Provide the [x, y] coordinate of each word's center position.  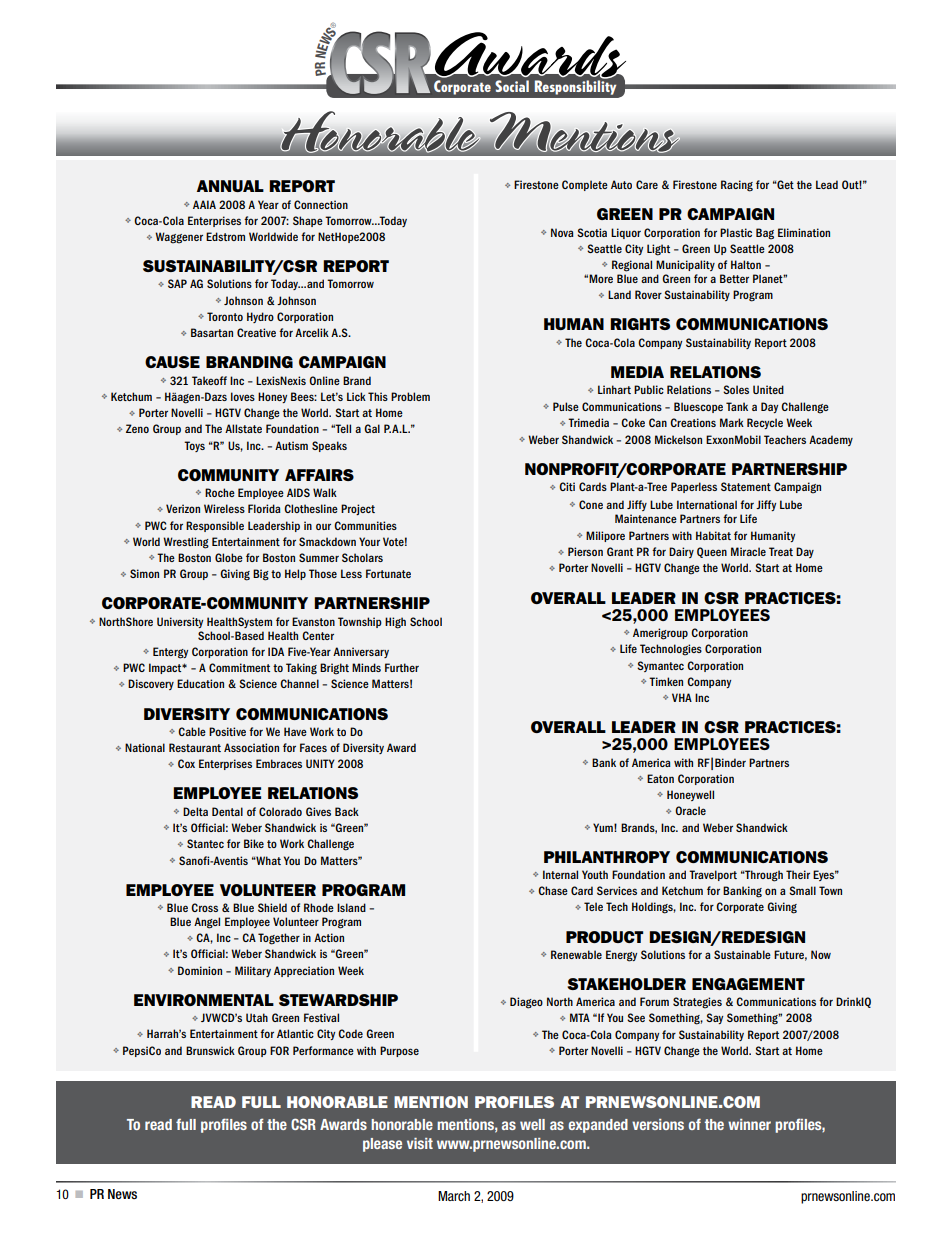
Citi [567, 486]
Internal [560, 874]
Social [512, 86]
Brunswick [210, 1050]
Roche [220, 492]
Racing [737, 186]
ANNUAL [230, 186]
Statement [746, 486]
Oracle [690, 810]
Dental [227, 811]
